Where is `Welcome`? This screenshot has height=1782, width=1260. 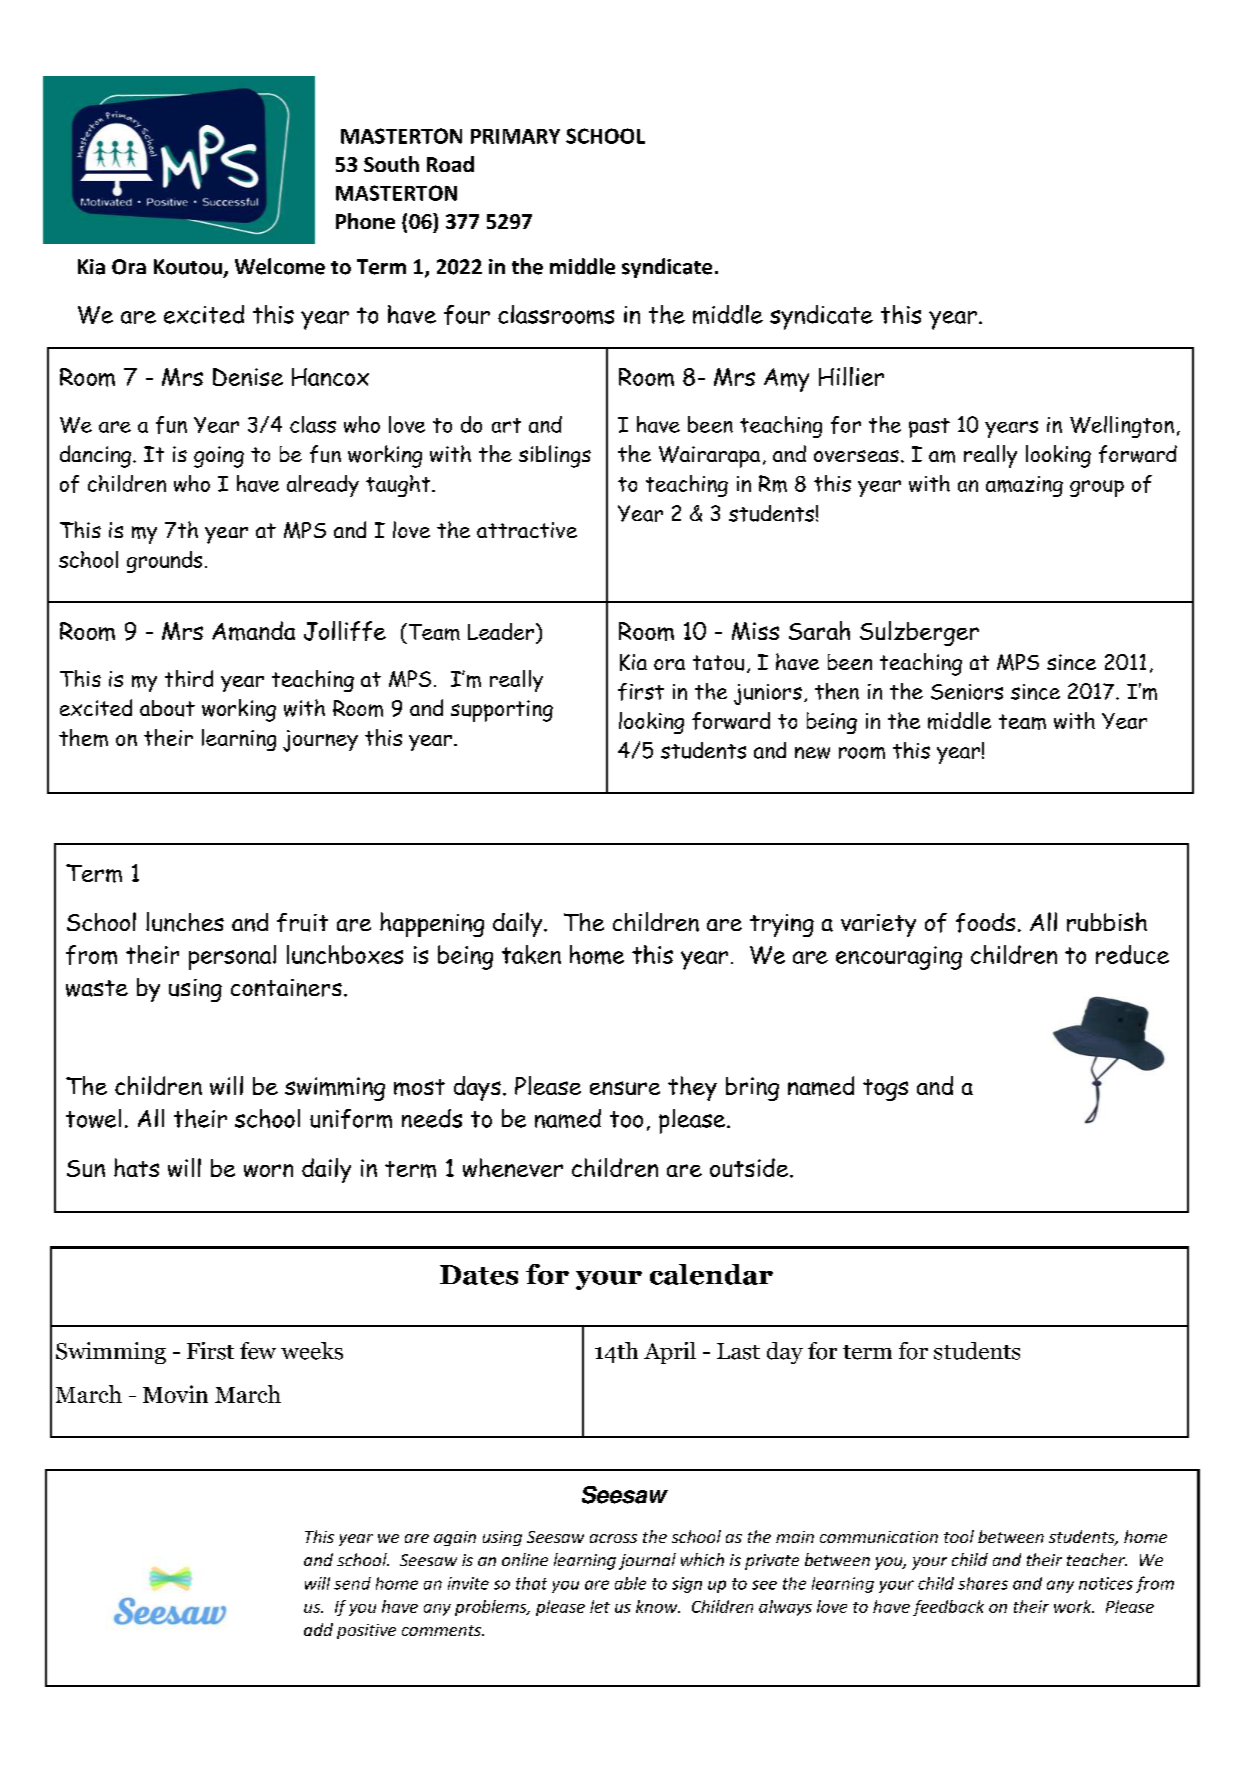
Welcome is located at coordinates (280, 266).
